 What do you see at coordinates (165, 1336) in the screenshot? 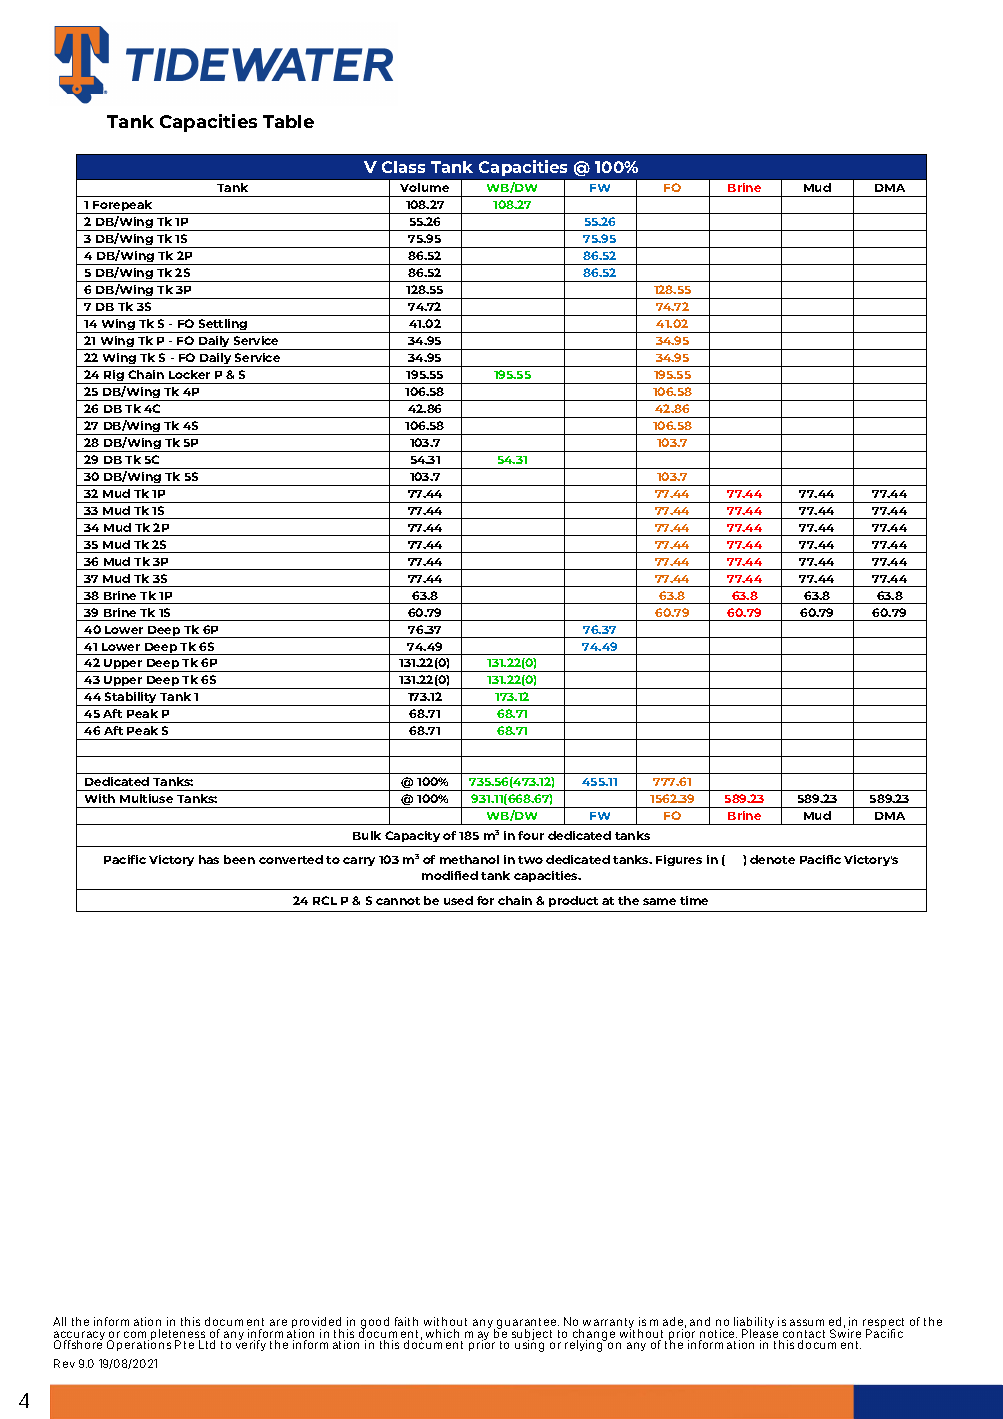
I see `completeness` at bounding box center [165, 1336].
